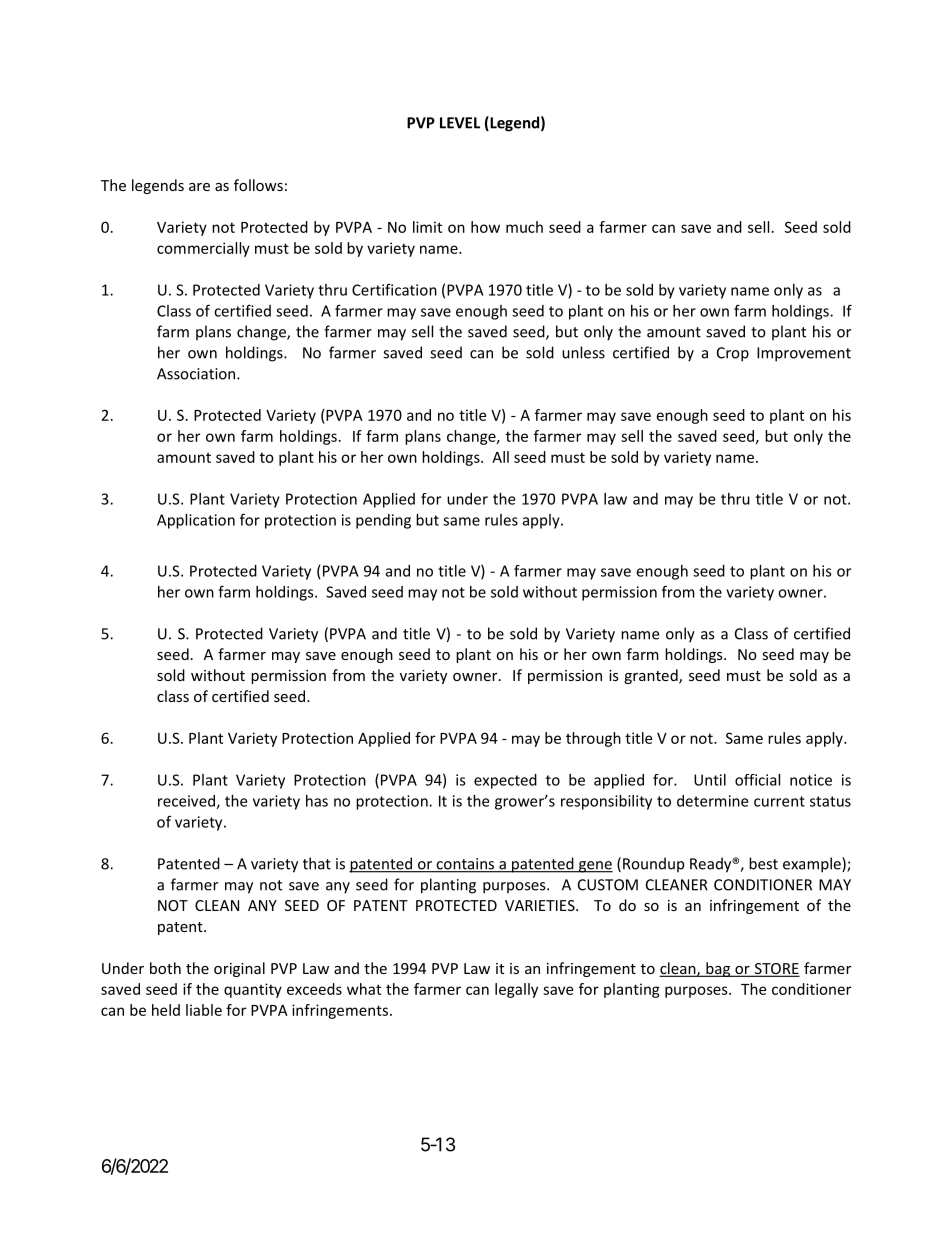 Image resolution: width=952 pixels, height=1233 pixels. I want to click on quantity, so click(253, 990).
